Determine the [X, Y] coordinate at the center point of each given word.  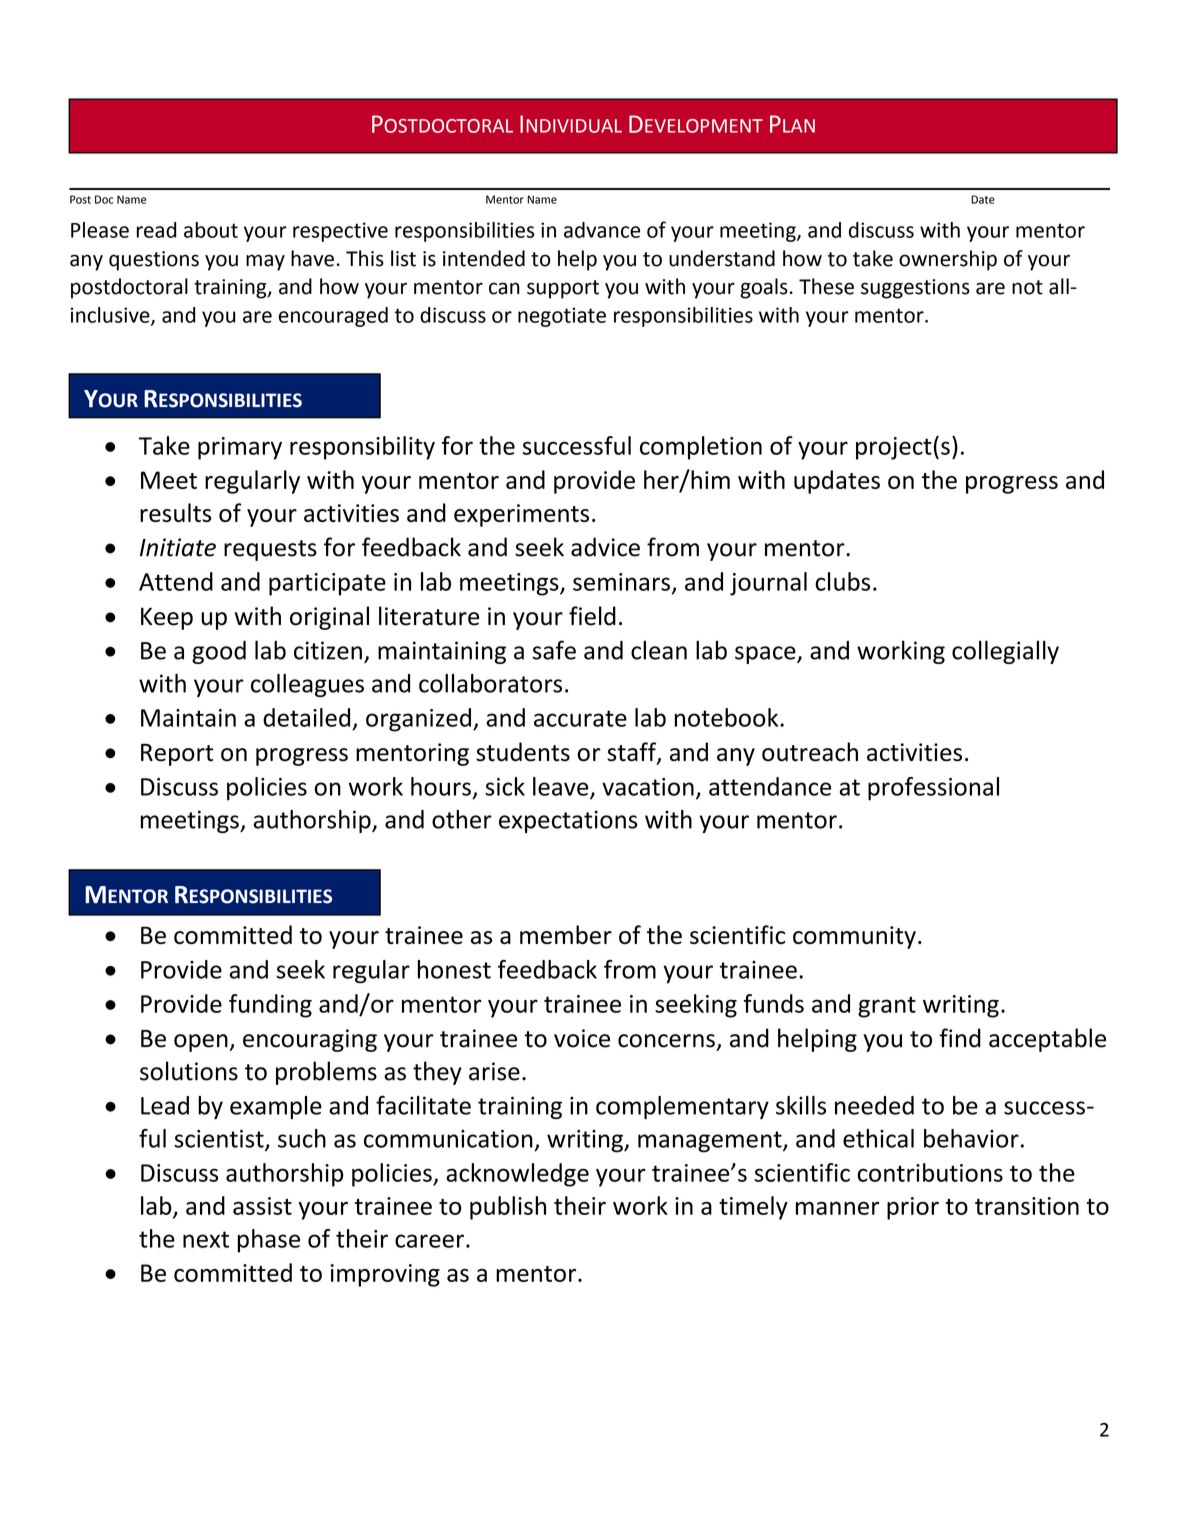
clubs [842, 581]
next [206, 1239]
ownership [948, 260]
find [960, 1038]
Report [177, 755]
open [201, 1043]
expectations [568, 821]
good [219, 652]
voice [582, 1038]
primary [240, 448]
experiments [521, 515]
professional [933, 789]
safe [554, 650]
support [563, 289]
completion [701, 448]
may [265, 262]
